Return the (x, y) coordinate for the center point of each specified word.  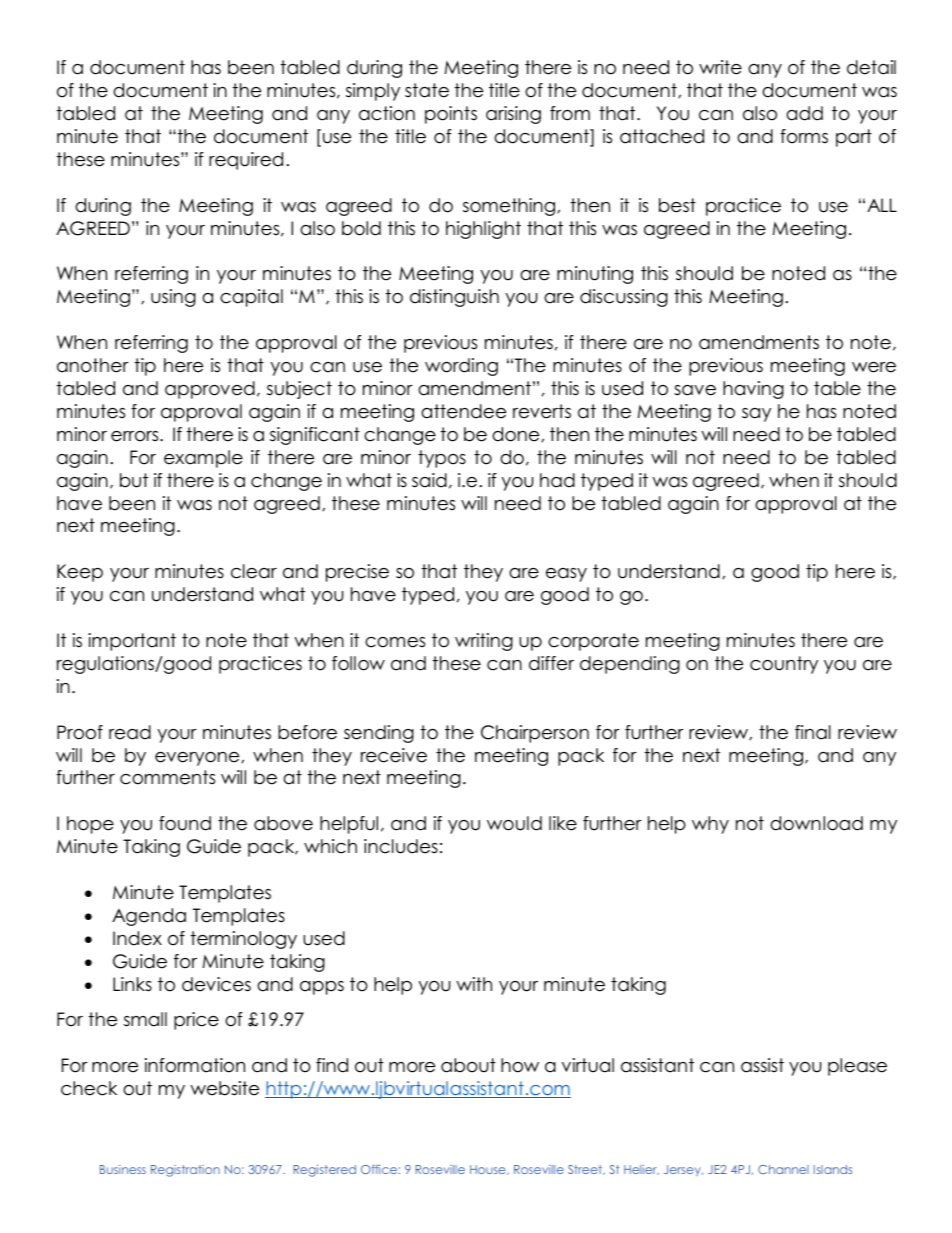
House (489, 1170)
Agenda (149, 917)
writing (484, 642)
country (784, 665)
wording (461, 367)
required (246, 161)
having (753, 390)
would (514, 823)
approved (210, 390)
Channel (783, 1169)
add (804, 113)
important (132, 642)
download (816, 823)
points (451, 115)
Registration (185, 1171)
